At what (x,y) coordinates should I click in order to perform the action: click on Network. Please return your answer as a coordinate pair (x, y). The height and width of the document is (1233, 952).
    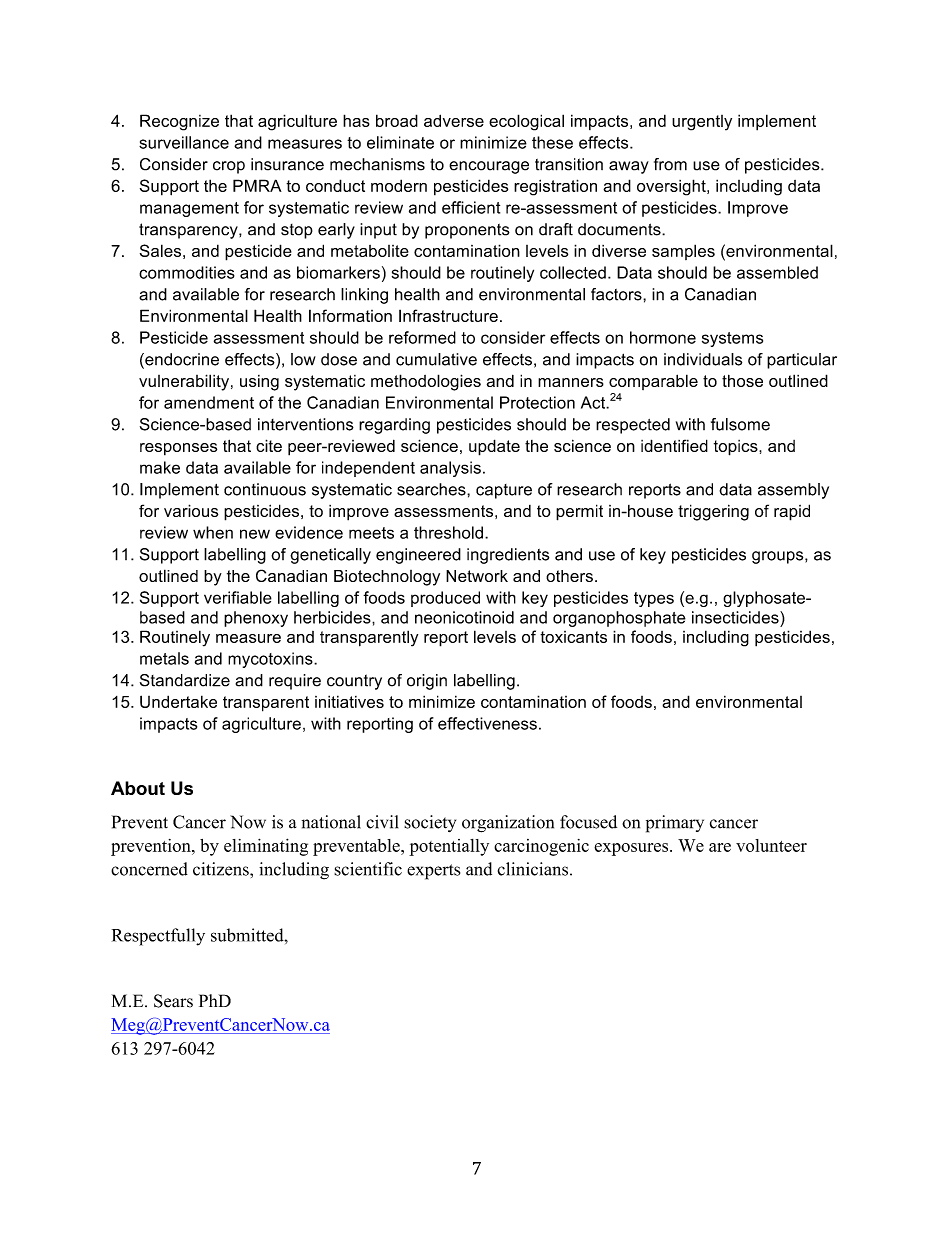
    Looking at the image, I should click on (477, 576).
